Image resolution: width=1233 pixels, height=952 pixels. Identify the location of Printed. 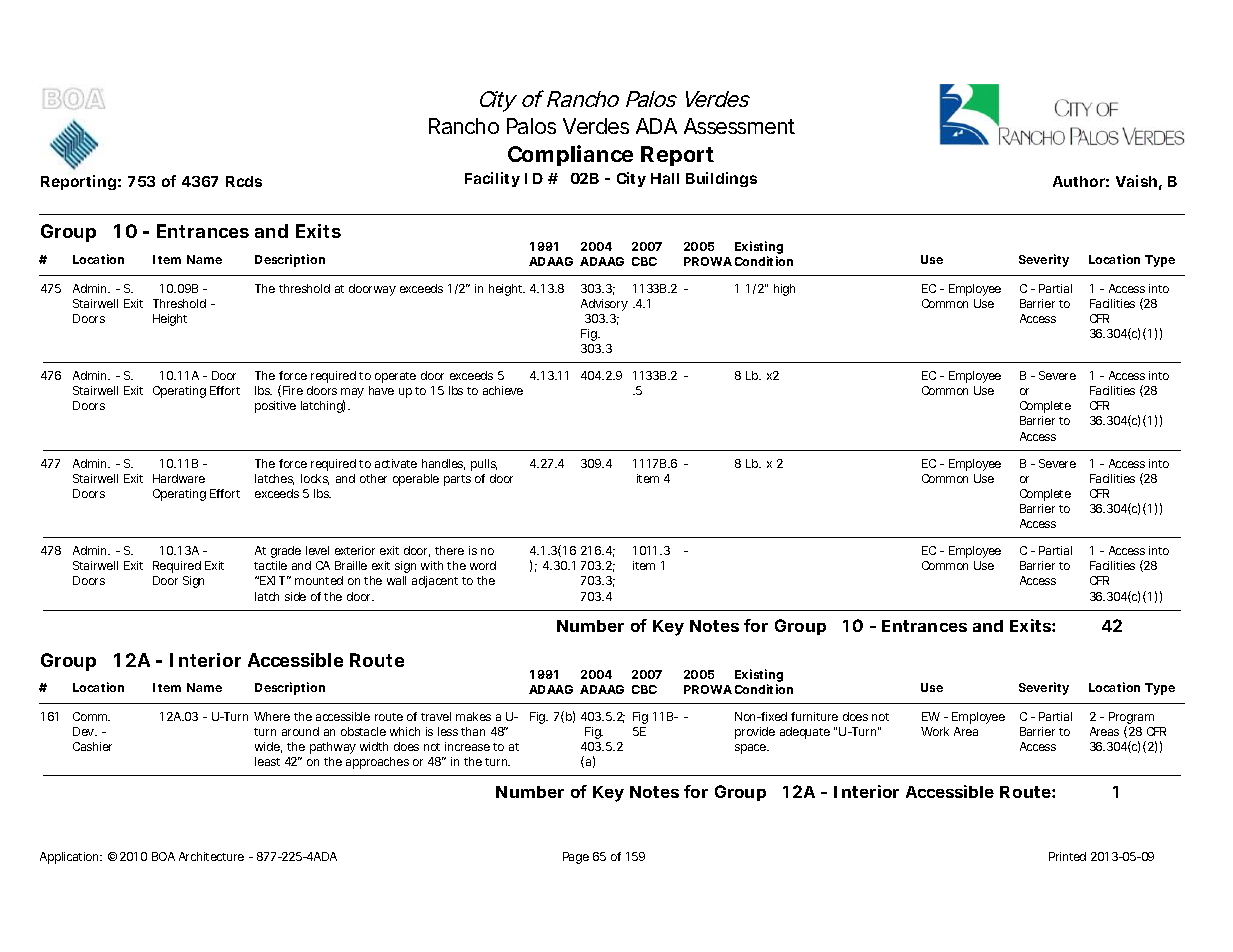
(1067, 856).
